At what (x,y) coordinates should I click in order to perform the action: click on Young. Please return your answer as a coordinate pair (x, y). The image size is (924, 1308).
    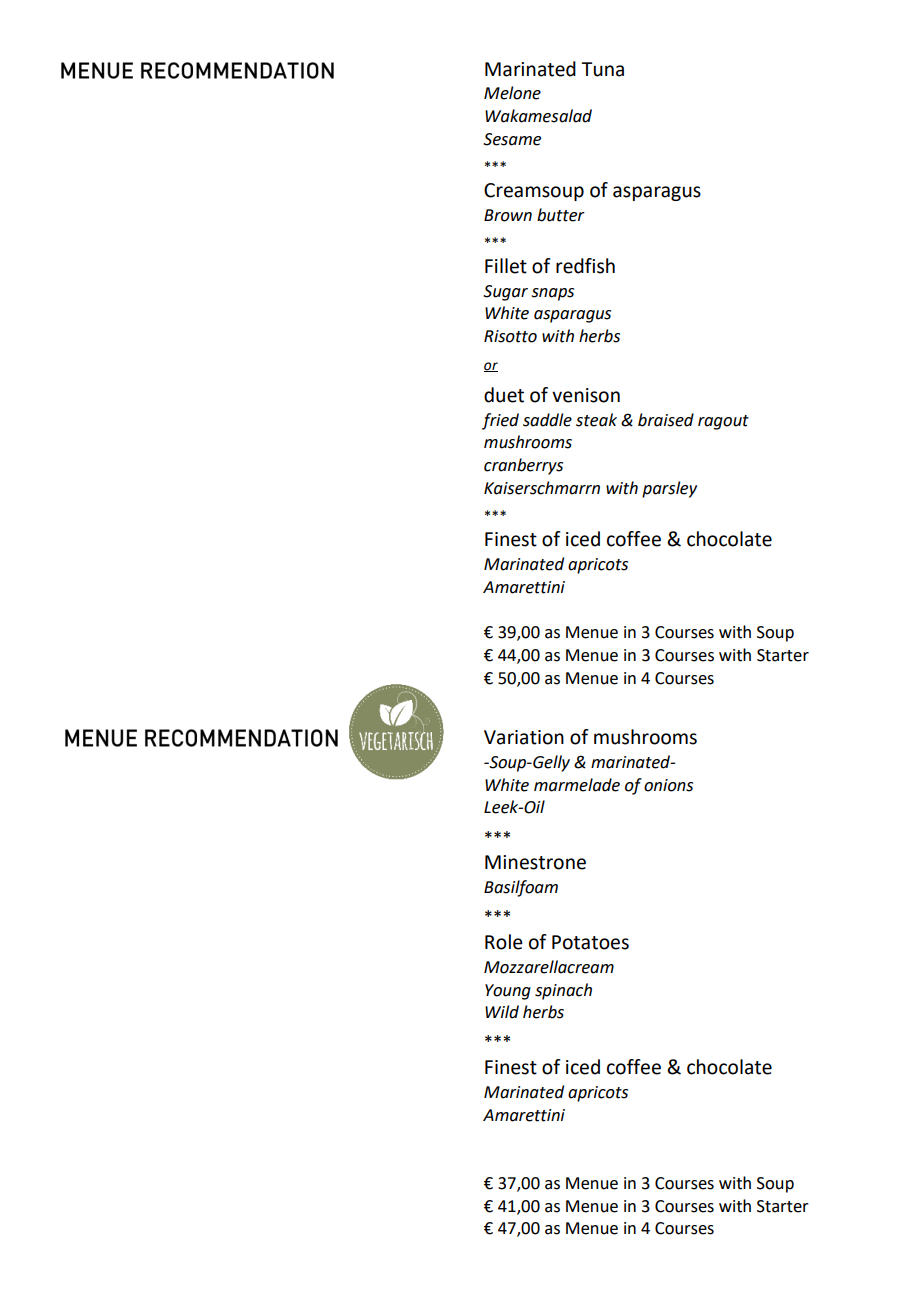
    Looking at the image, I should click on (508, 992).
